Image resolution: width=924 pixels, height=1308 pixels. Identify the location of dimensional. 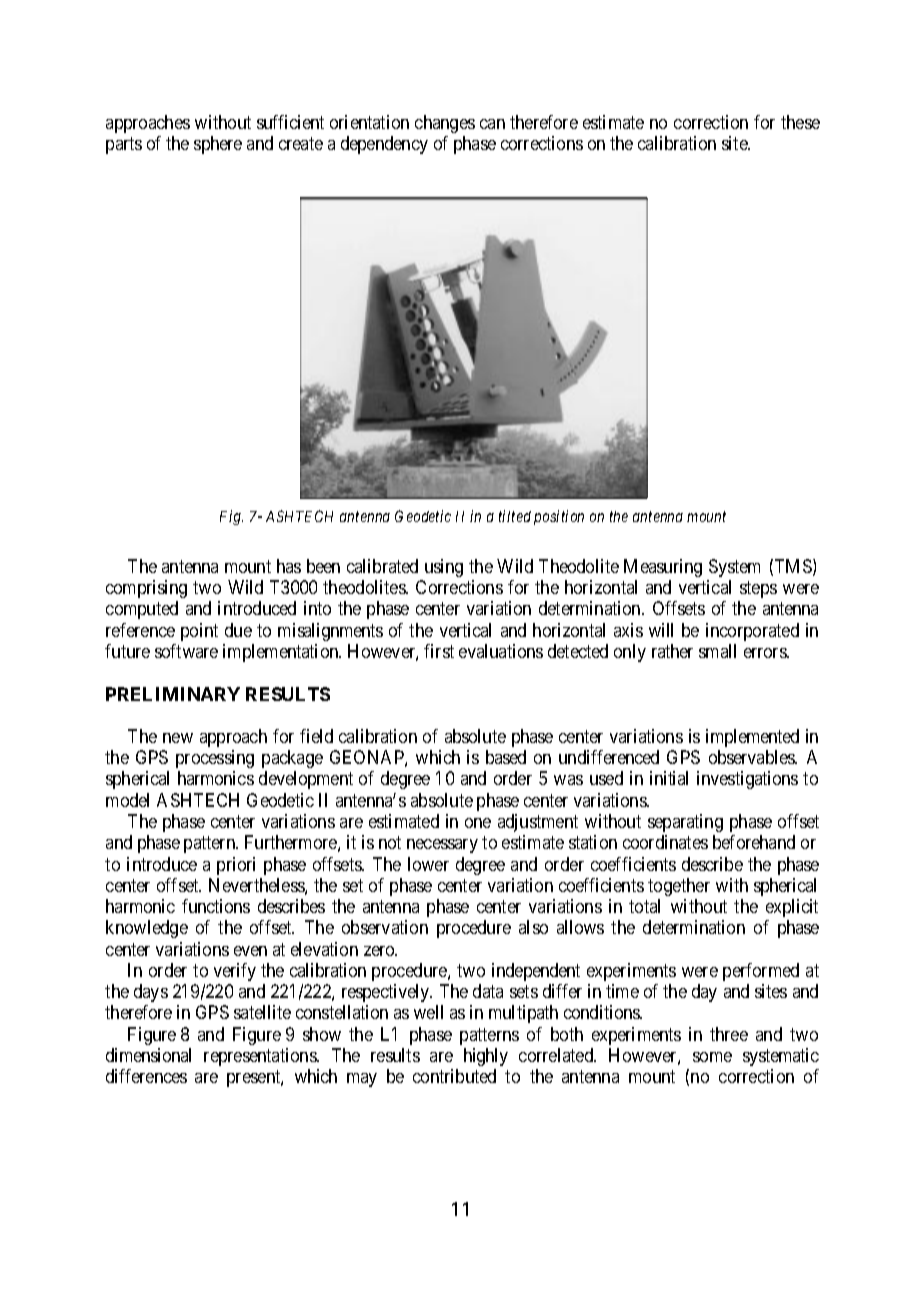
(148, 1055).
